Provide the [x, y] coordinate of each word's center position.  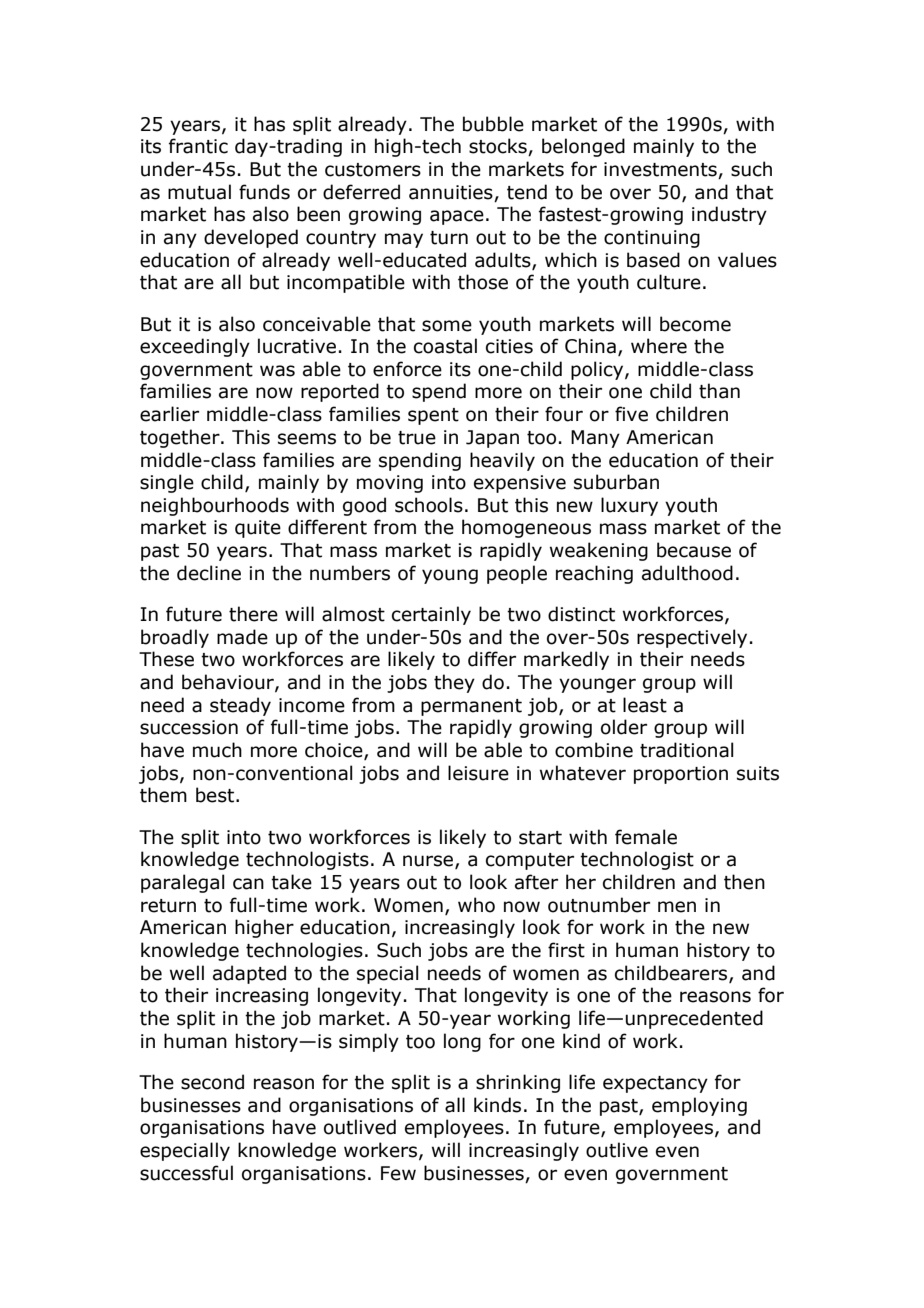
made [242, 637]
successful [186, 1173]
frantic [198, 146]
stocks [499, 147]
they [454, 683]
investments [661, 170]
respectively [692, 638]
